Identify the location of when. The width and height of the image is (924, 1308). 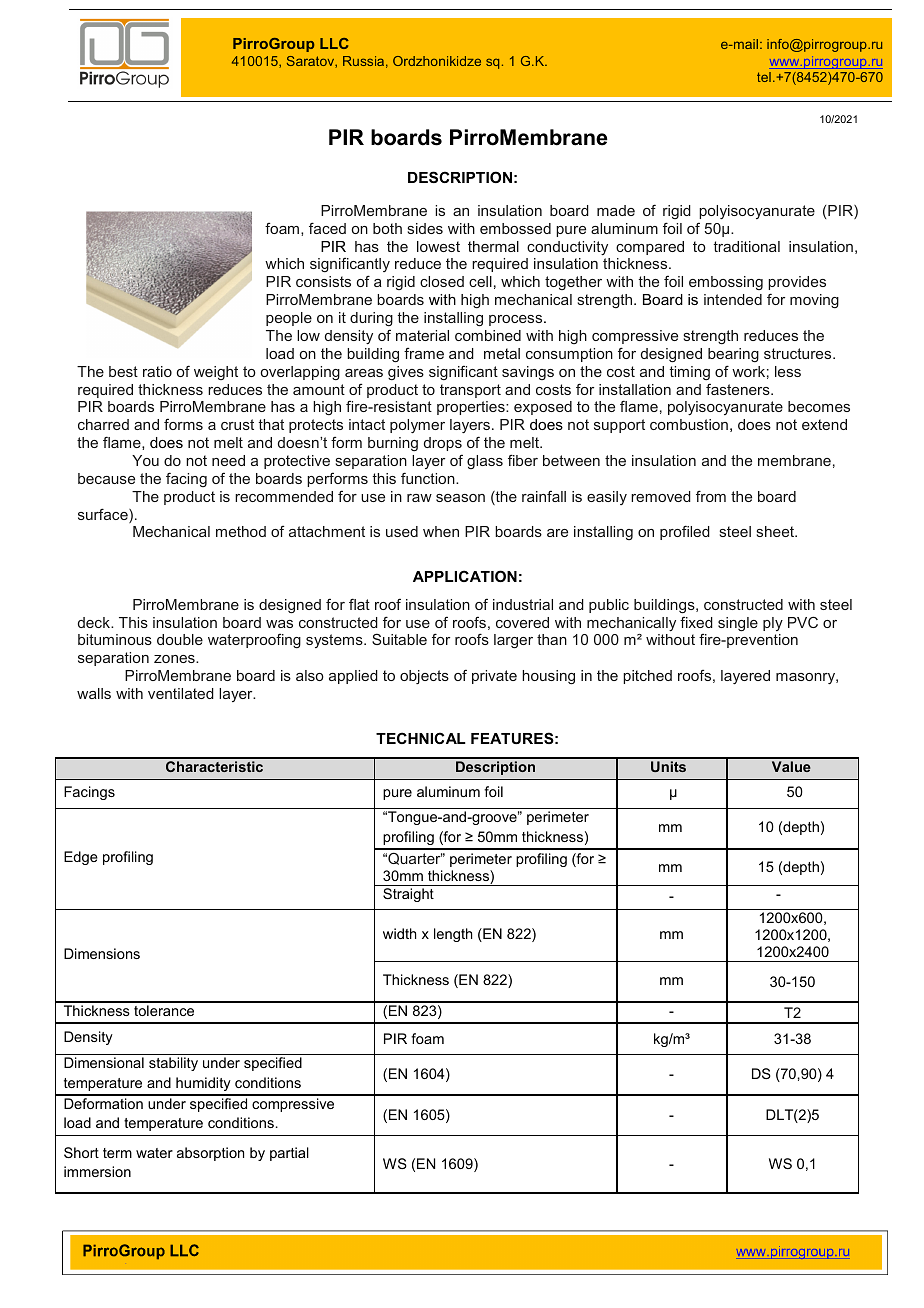
(441, 531).
